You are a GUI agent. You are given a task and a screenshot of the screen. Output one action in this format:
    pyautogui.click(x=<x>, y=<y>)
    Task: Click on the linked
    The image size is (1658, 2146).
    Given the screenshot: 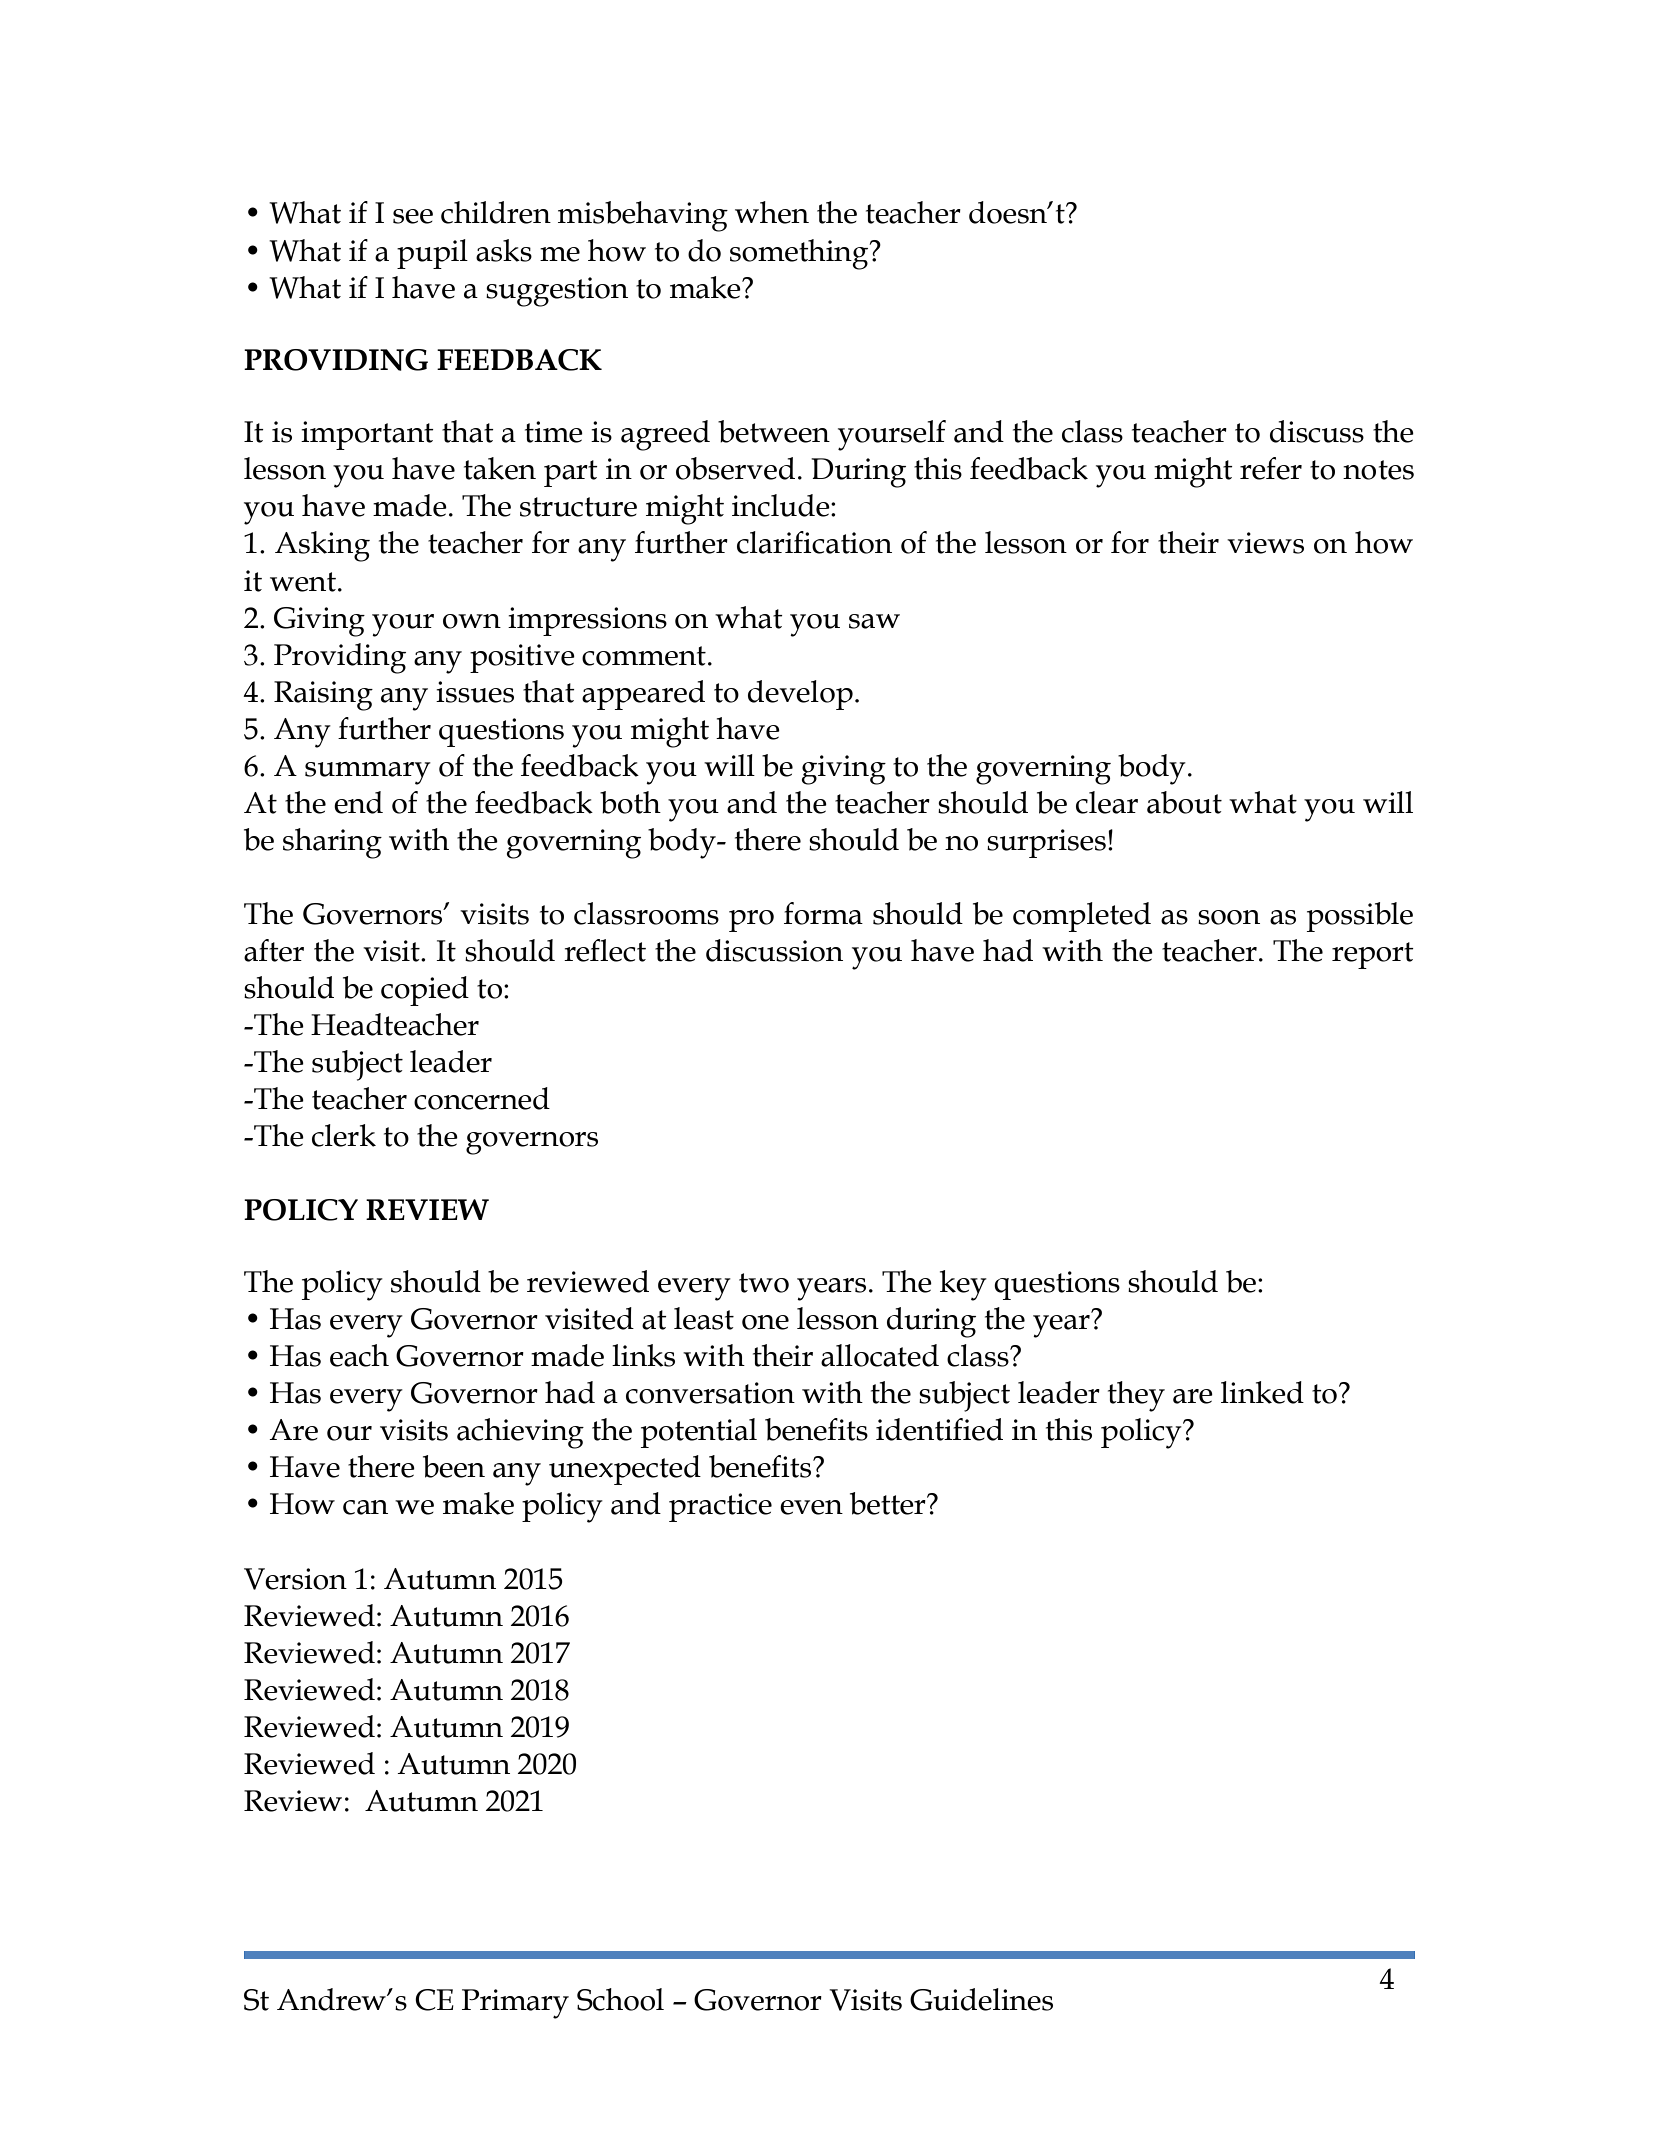 What is the action you would take?
    pyautogui.click(x=1262, y=1392)
